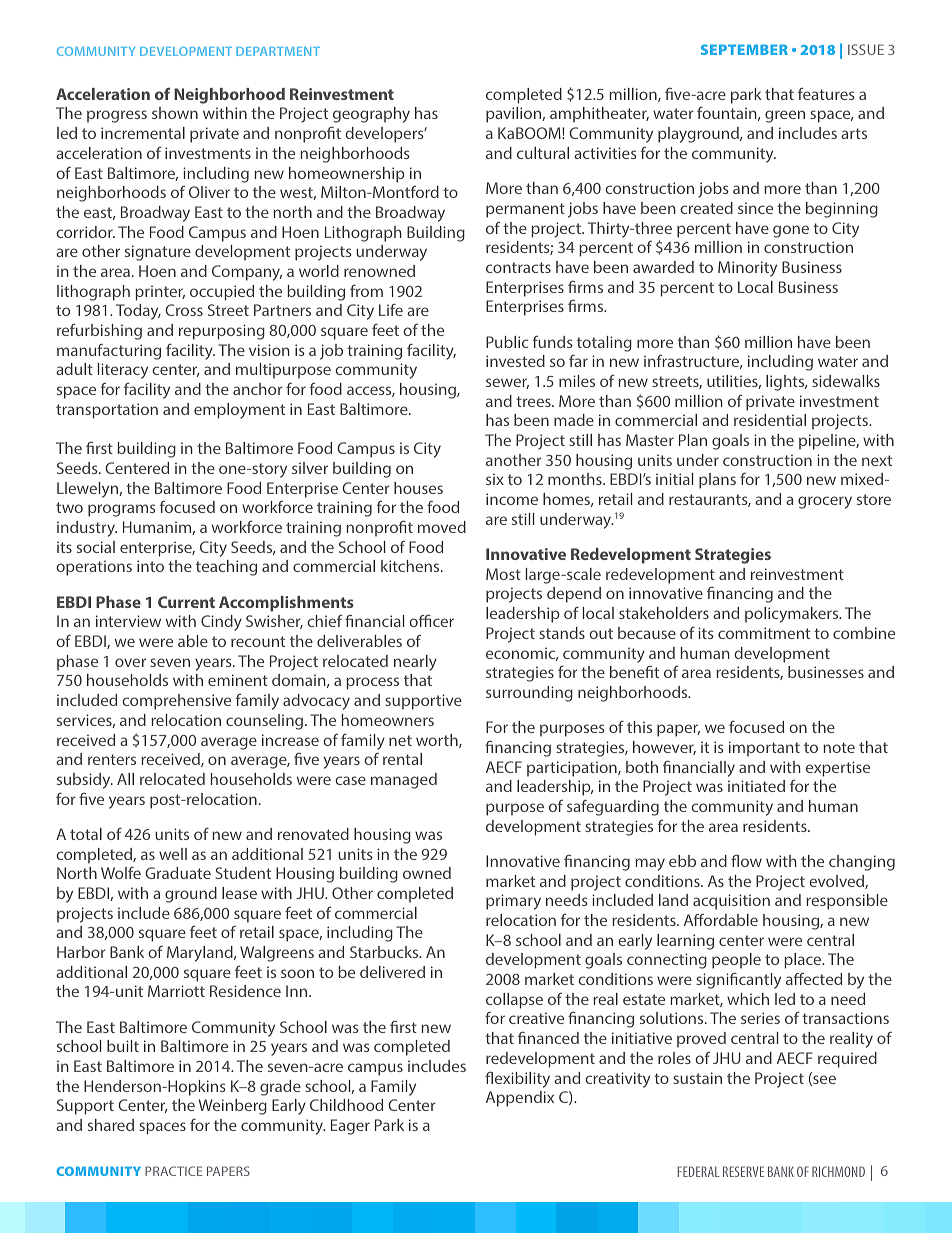 This screenshot has height=1233, width=952. I want to click on literacy, so click(123, 371).
